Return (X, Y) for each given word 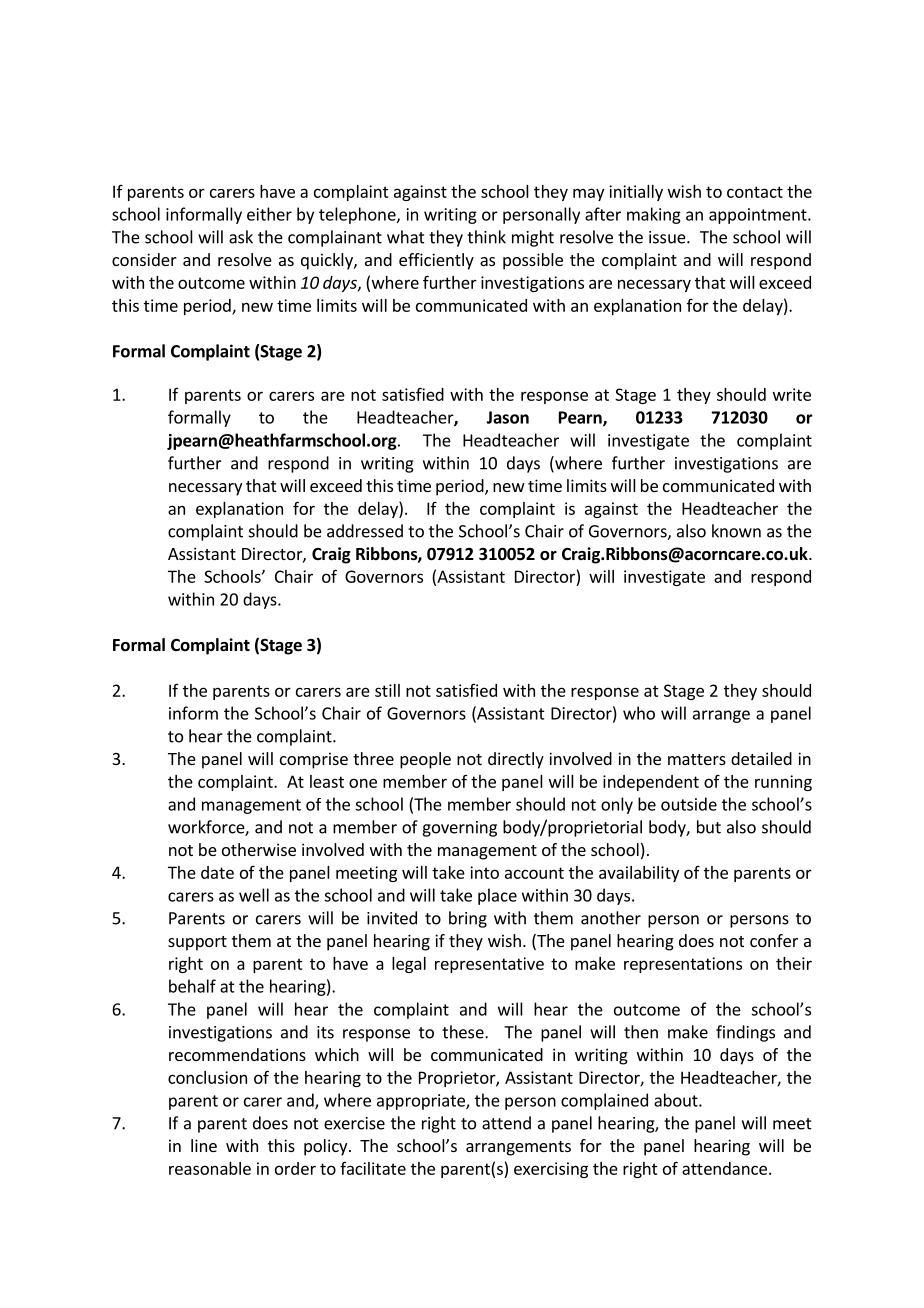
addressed (365, 531)
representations (683, 965)
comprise (314, 760)
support (197, 943)
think (486, 237)
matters (697, 759)
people (425, 760)
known (736, 531)
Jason (507, 417)
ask (241, 237)
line (204, 1145)
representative (489, 965)
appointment (759, 216)
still (387, 690)
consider (144, 259)
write (792, 394)
